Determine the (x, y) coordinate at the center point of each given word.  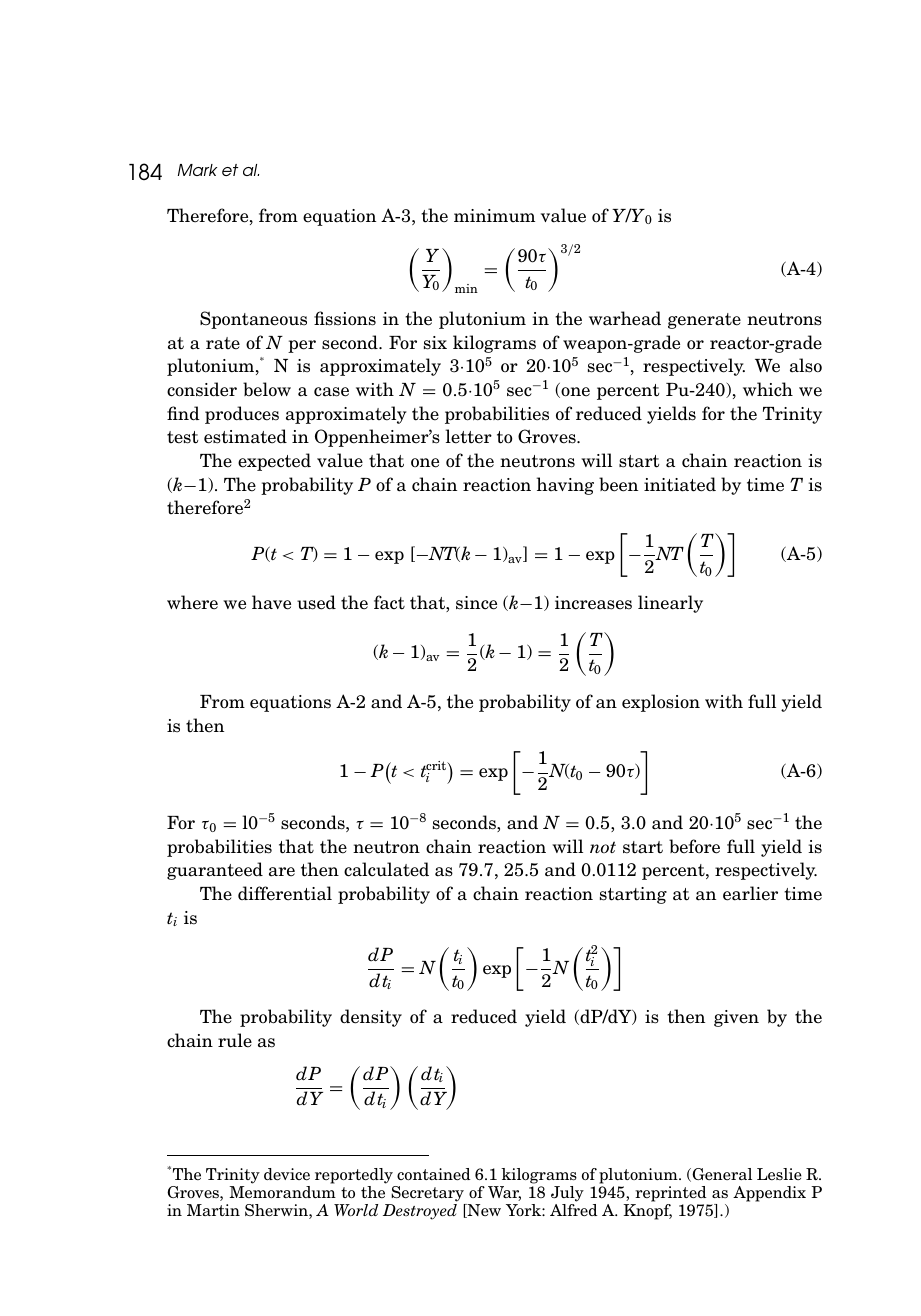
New (483, 1211)
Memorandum (282, 1192)
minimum (494, 215)
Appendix (769, 1194)
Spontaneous (253, 320)
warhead (625, 318)
